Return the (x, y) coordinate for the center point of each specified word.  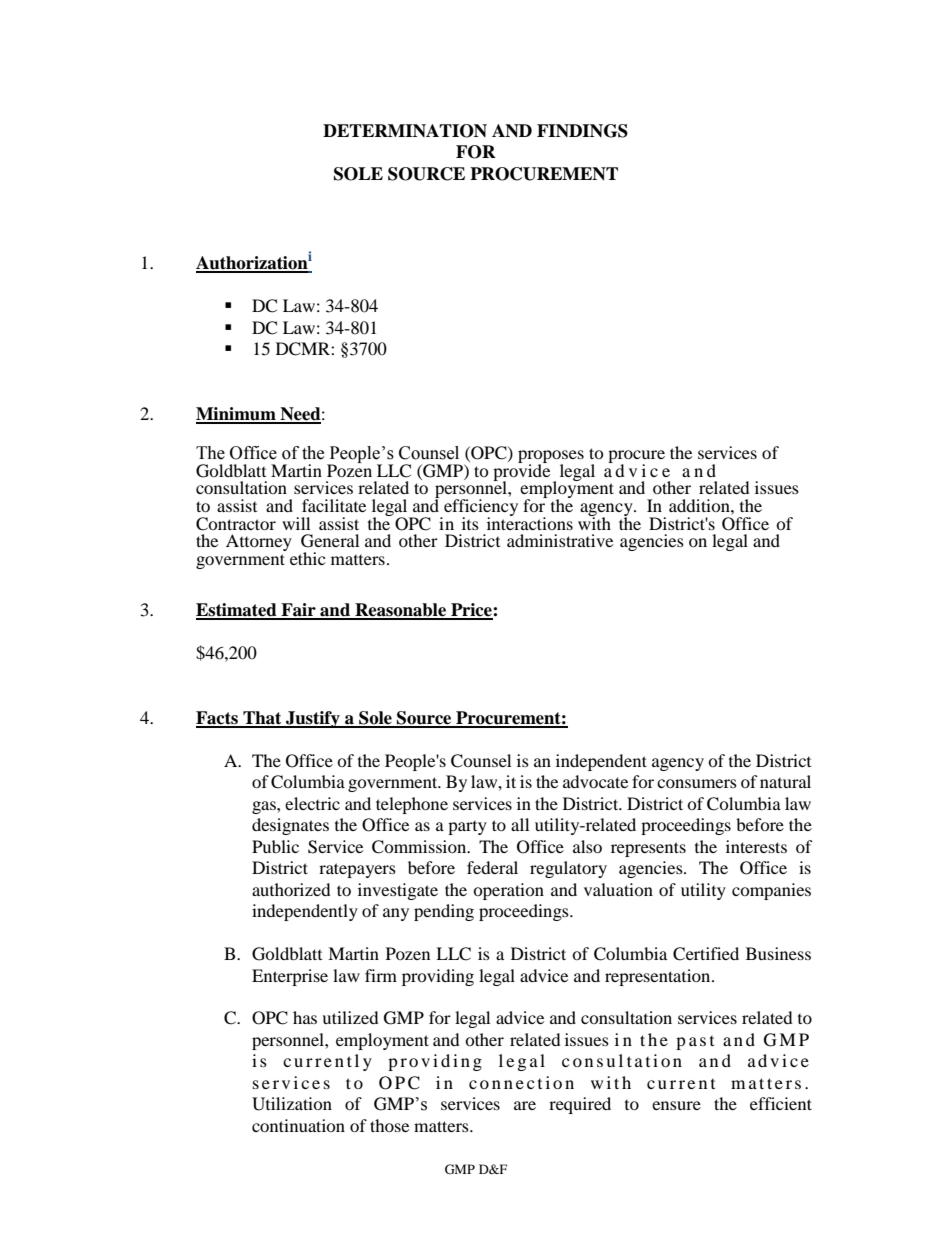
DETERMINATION (405, 131)
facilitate (334, 505)
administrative (560, 540)
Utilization (292, 1104)
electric (312, 803)
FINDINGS (582, 131)
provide (521, 473)
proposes (551, 458)
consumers (697, 783)
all (520, 824)
